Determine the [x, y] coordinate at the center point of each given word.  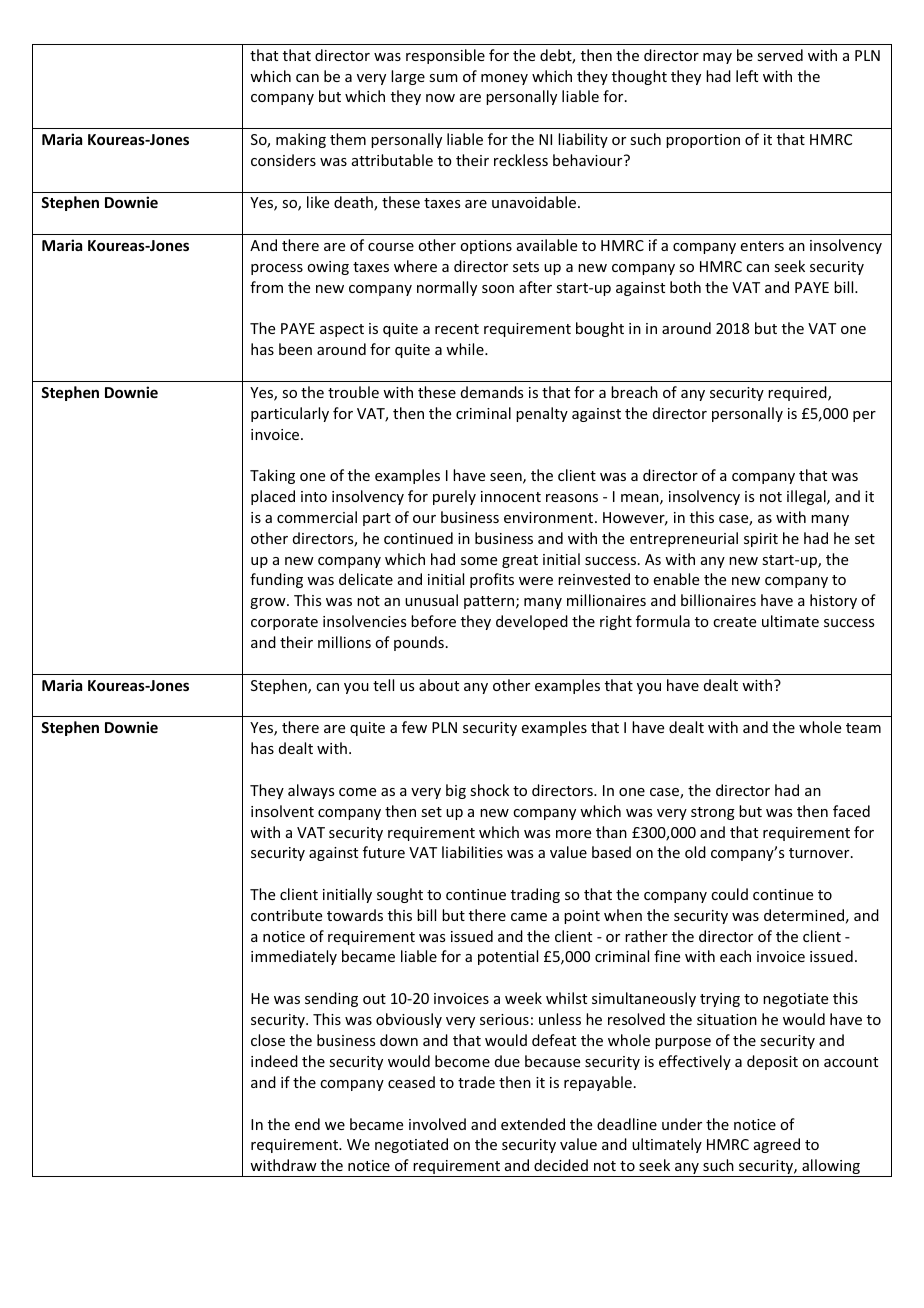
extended [533, 1124]
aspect [342, 330]
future [384, 852]
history [833, 601]
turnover [820, 853]
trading [535, 895]
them [348, 139]
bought [600, 329]
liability [583, 140]
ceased [411, 1082]
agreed [777, 1145]
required [798, 393]
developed [532, 622]
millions [344, 642]
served [780, 55]
